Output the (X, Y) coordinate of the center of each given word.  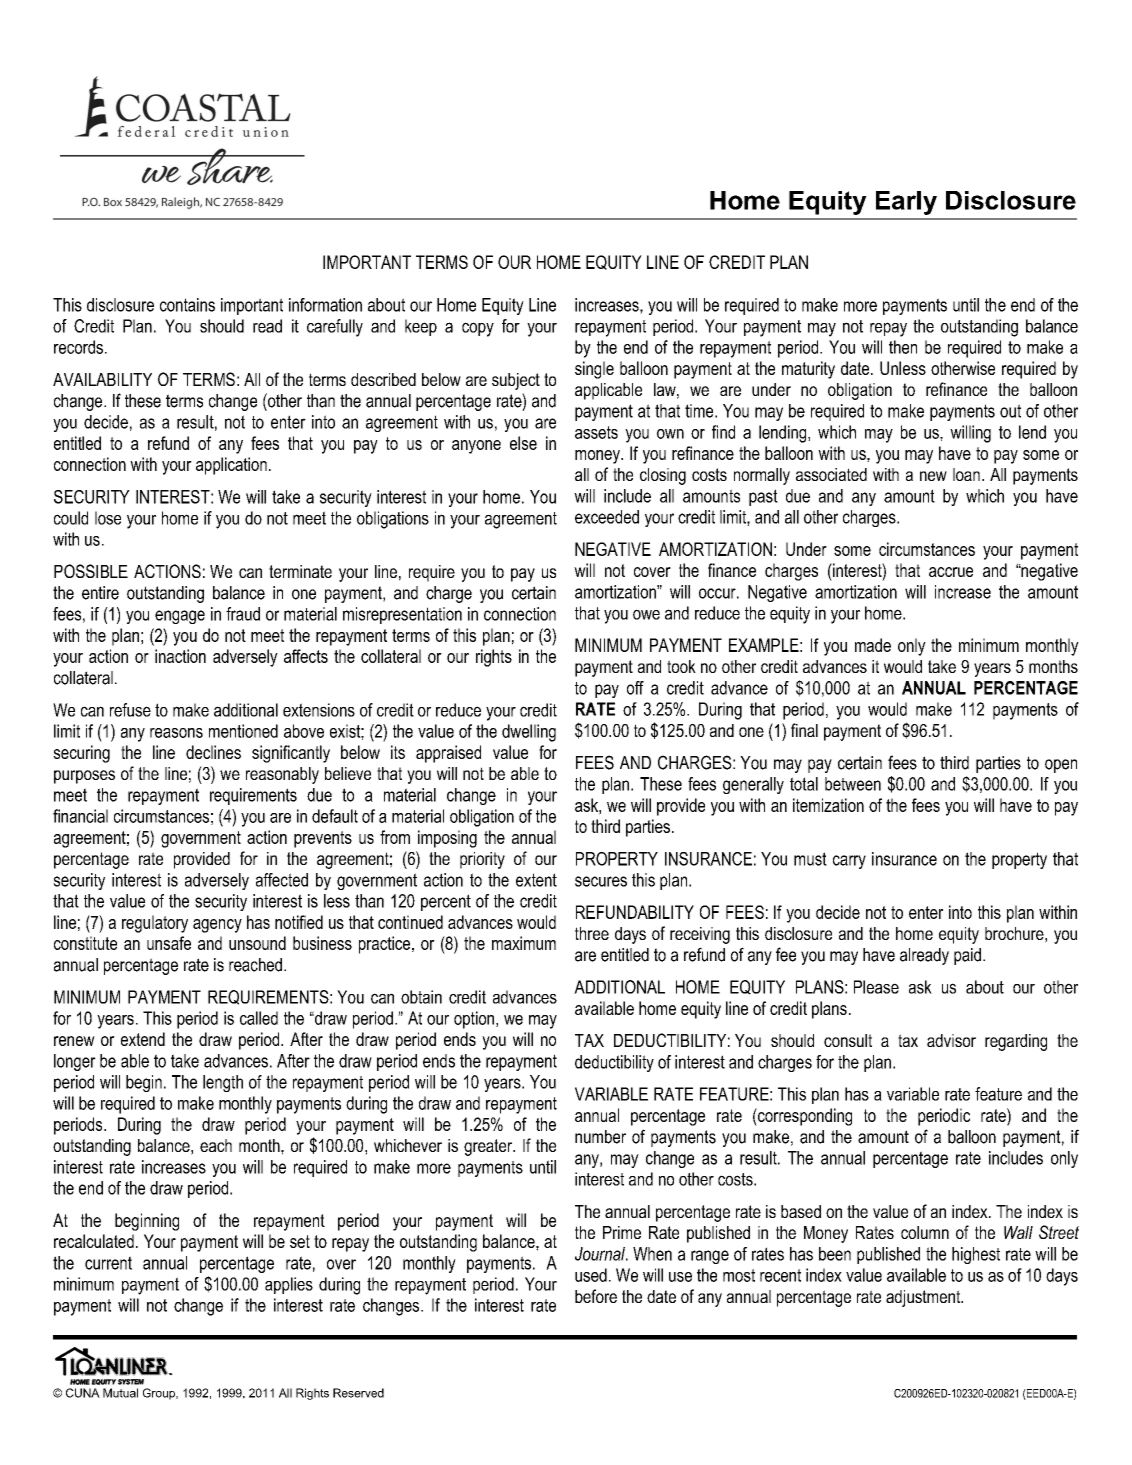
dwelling (529, 733)
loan (966, 474)
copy (478, 329)
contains (187, 305)
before (596, 1296)
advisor (951, 1040)
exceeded (607, 517)
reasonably (282, 775)
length (223, 1083)
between (853, 784)
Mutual (120, 1393)
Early (906, 203)
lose (108, 518)
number (600, 1137)
